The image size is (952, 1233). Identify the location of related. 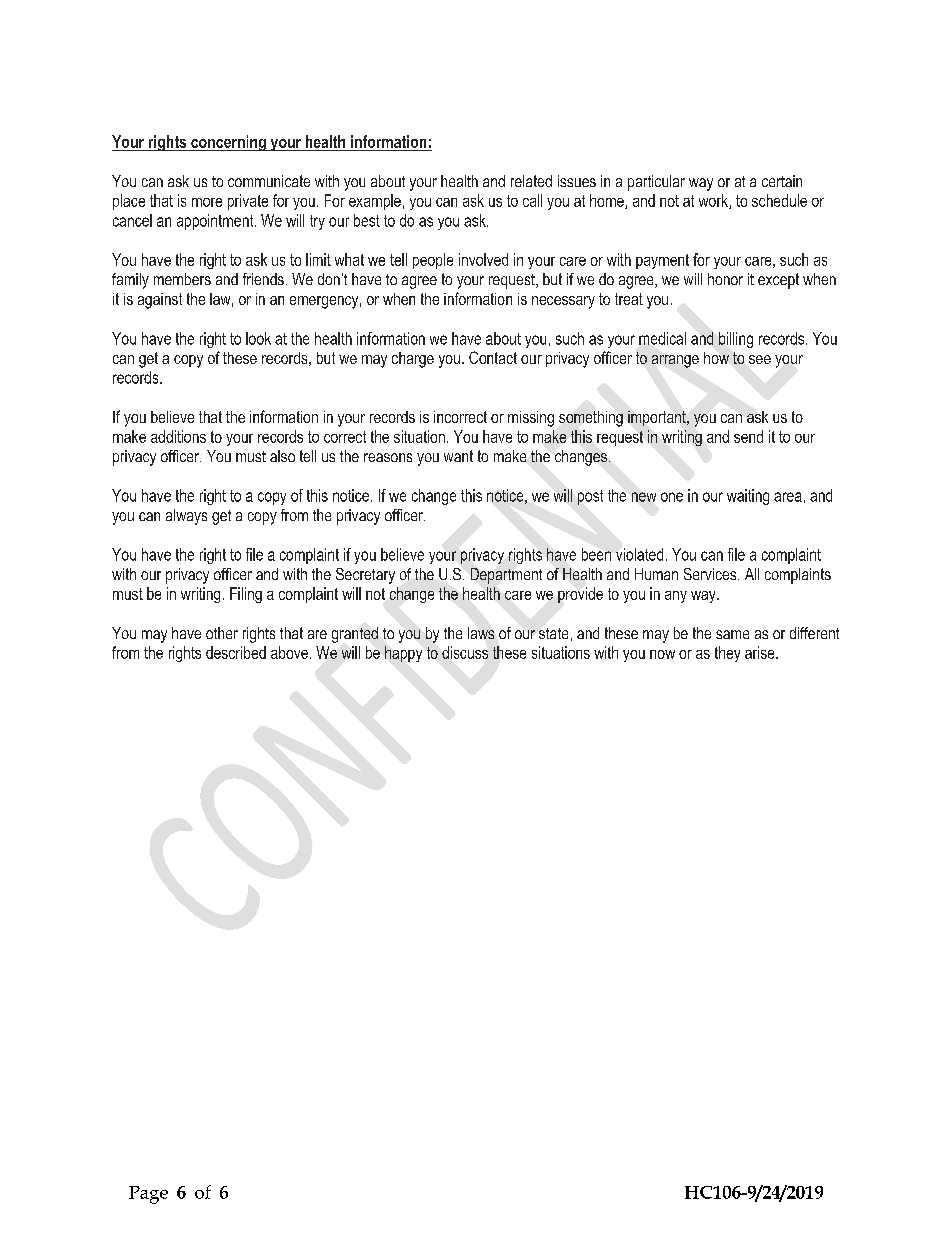
(531, 181).
